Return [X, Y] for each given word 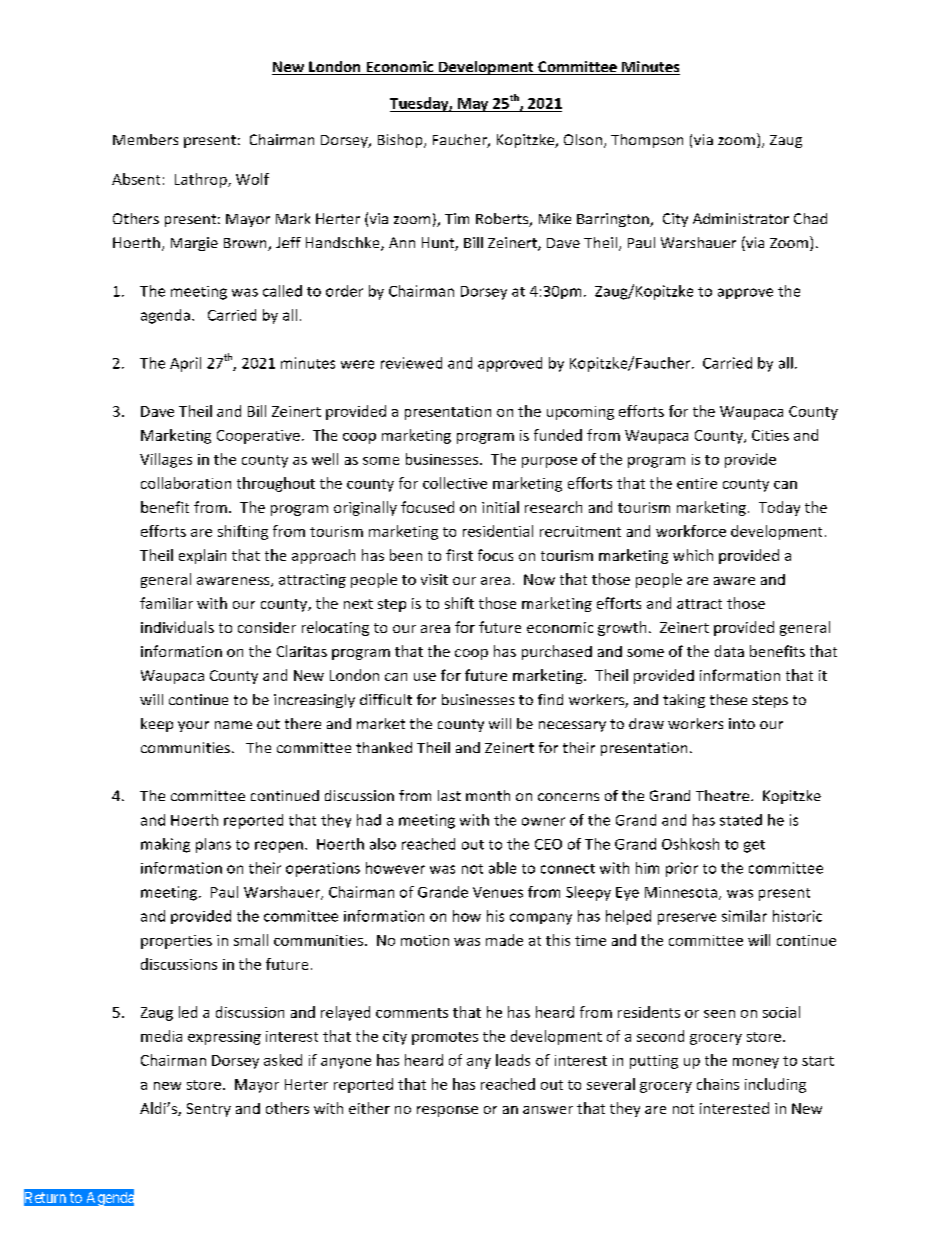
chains [718, 1084]
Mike [555, 218]
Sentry [209, 1110]
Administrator [741, 218]
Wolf [252, 179]
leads [513, 1060]
